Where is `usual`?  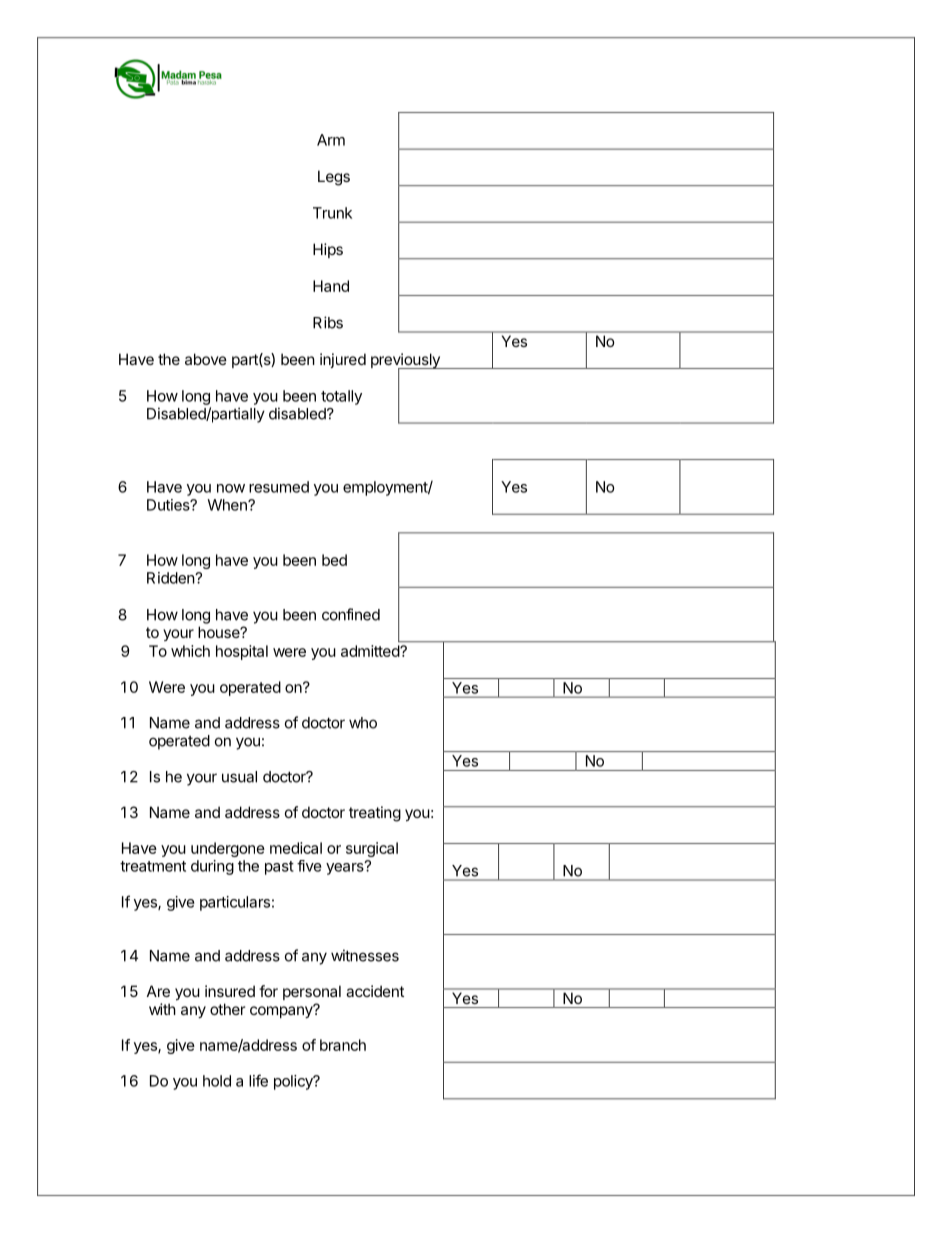
usual is located at coordinates (239, 777).
